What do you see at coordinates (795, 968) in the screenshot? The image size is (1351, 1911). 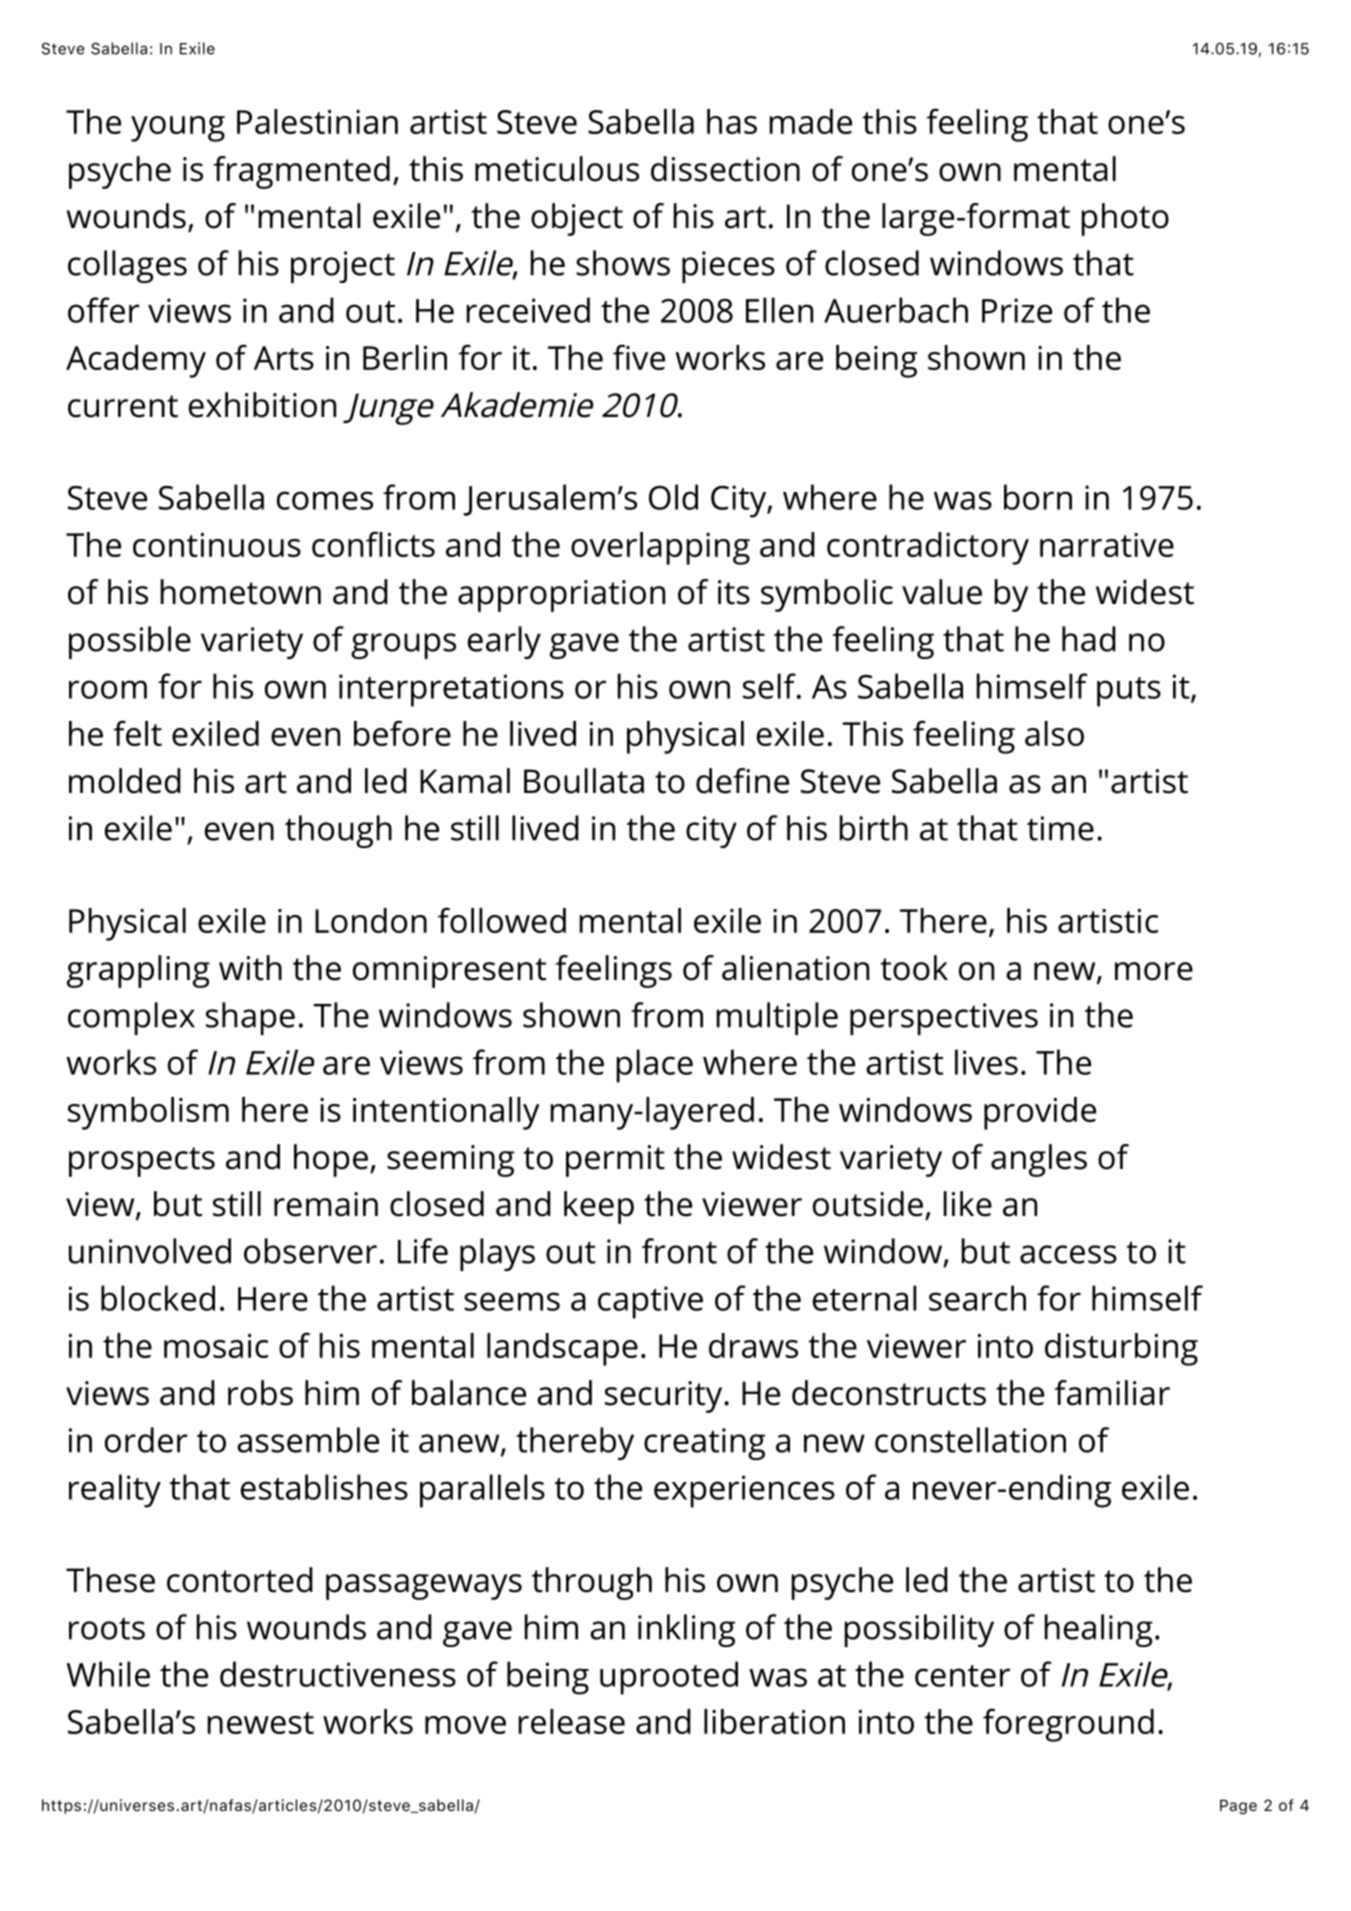 I see `alienation` at bounding box center [795, 968].
